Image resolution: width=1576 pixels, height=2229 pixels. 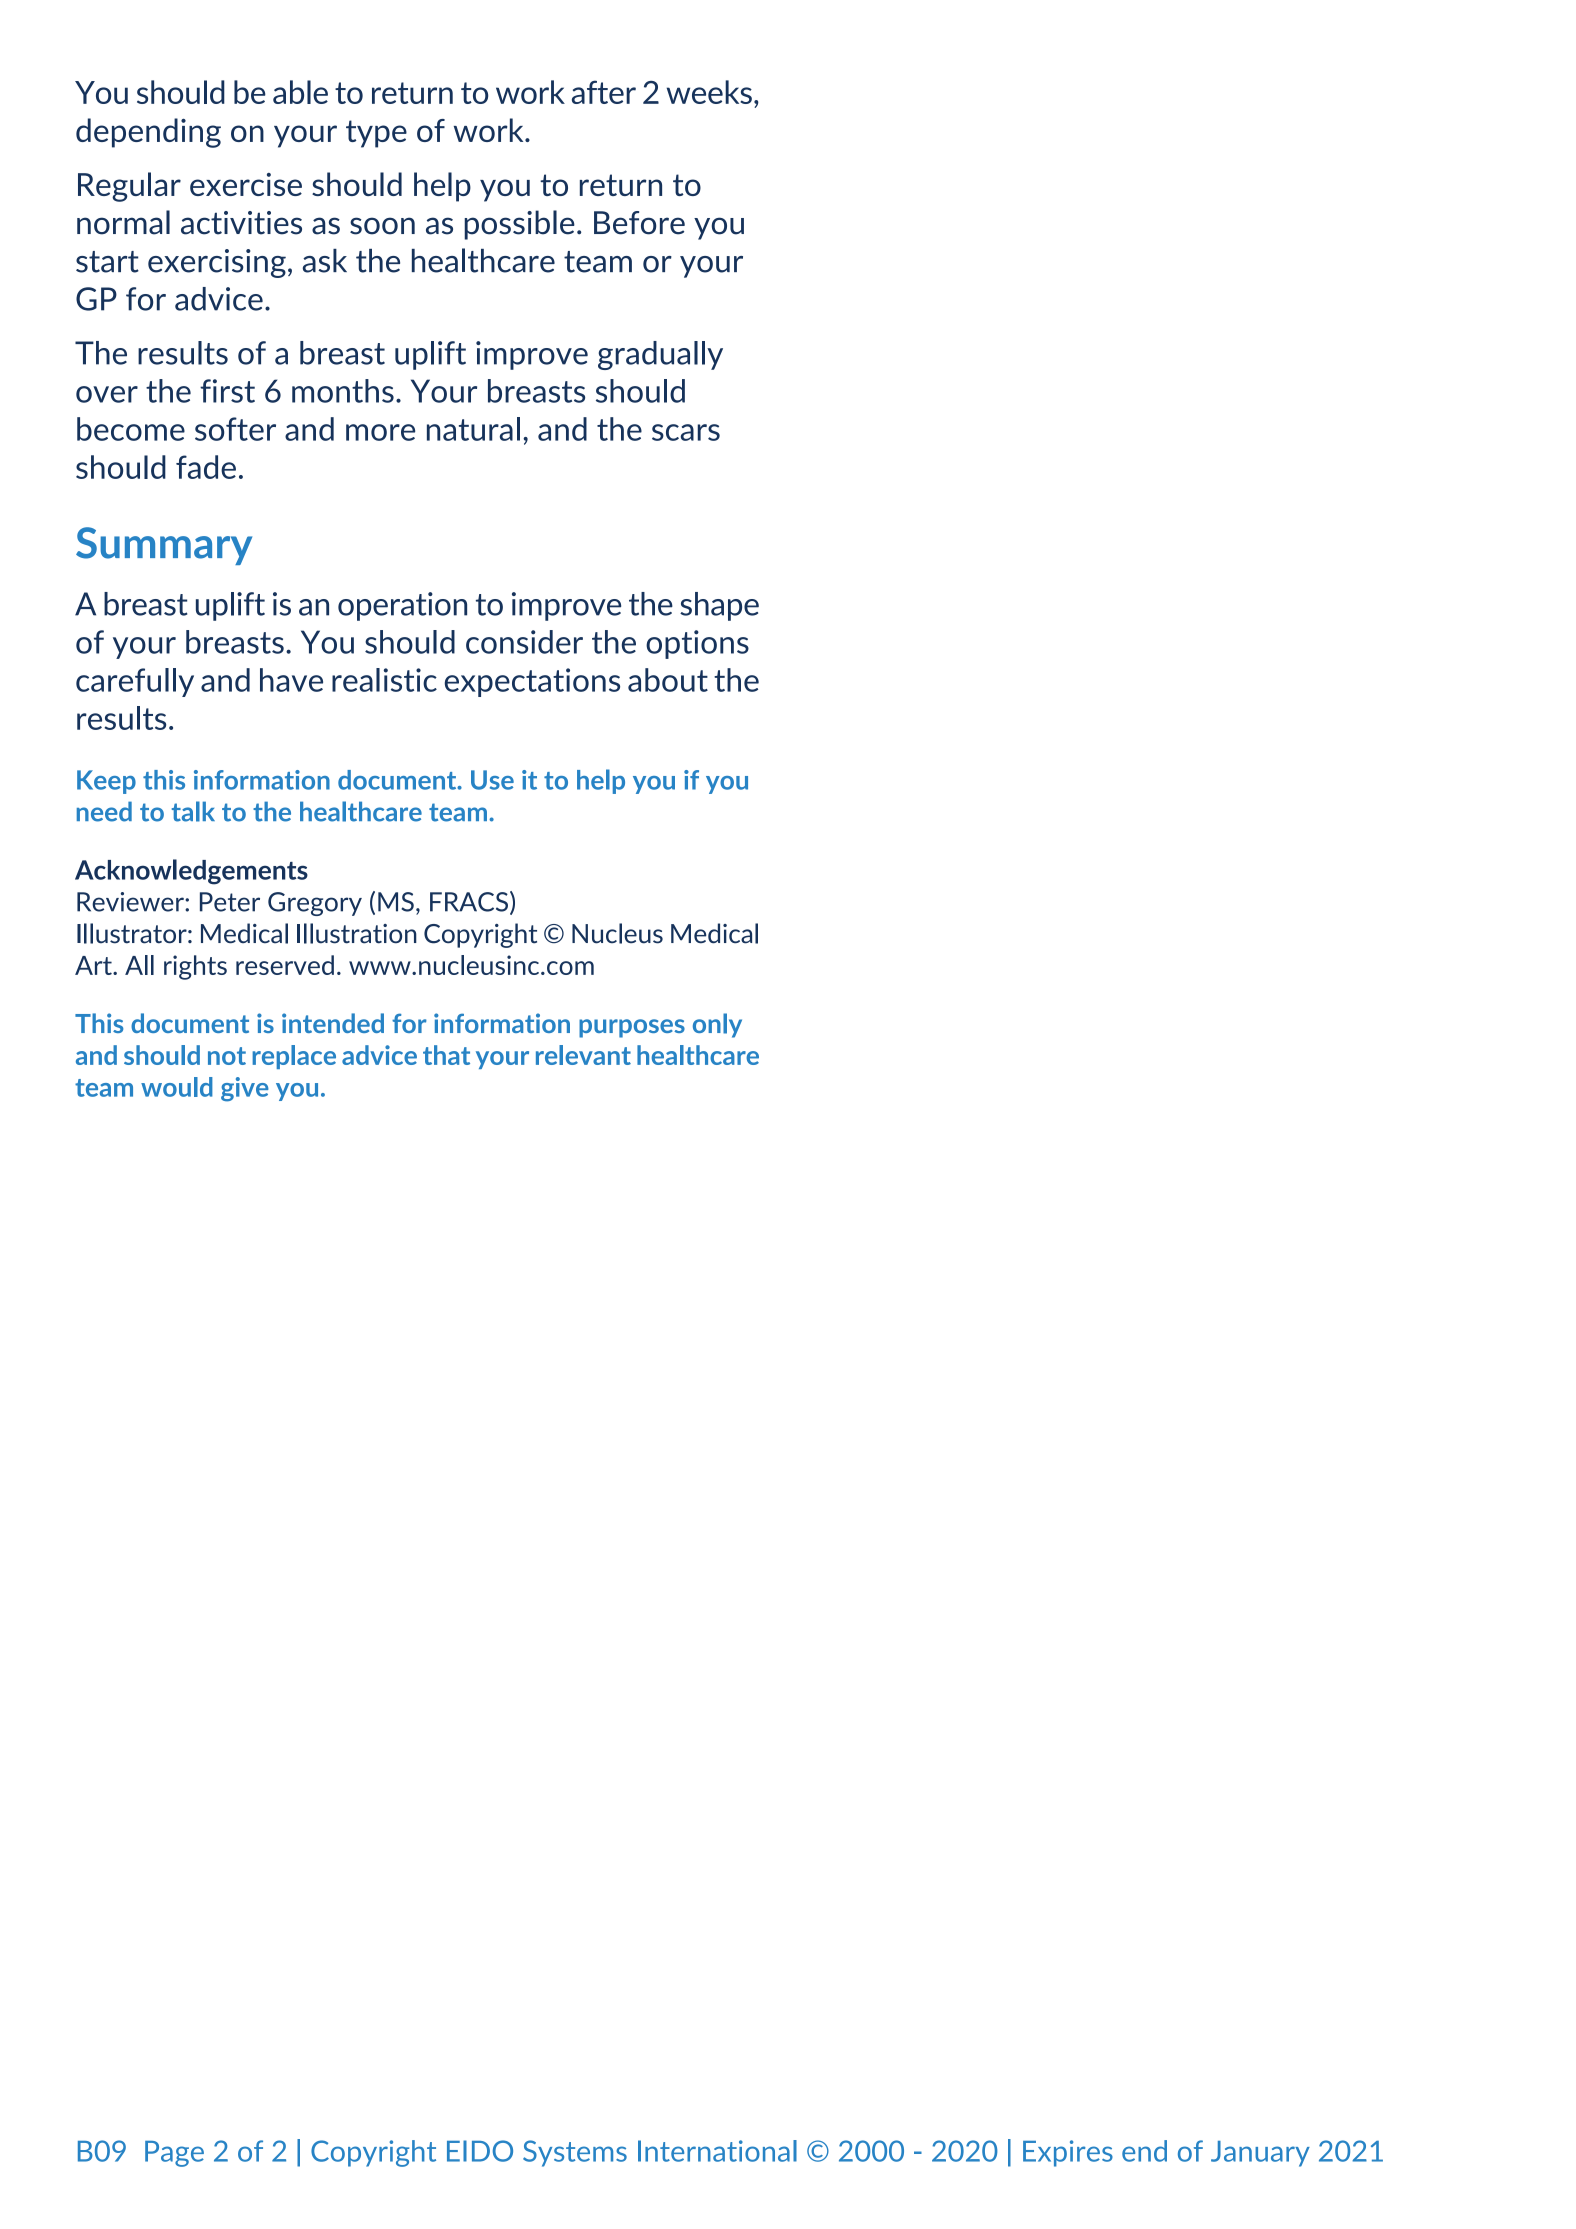 I want to click on Page, so click(x=174, y=2154).
